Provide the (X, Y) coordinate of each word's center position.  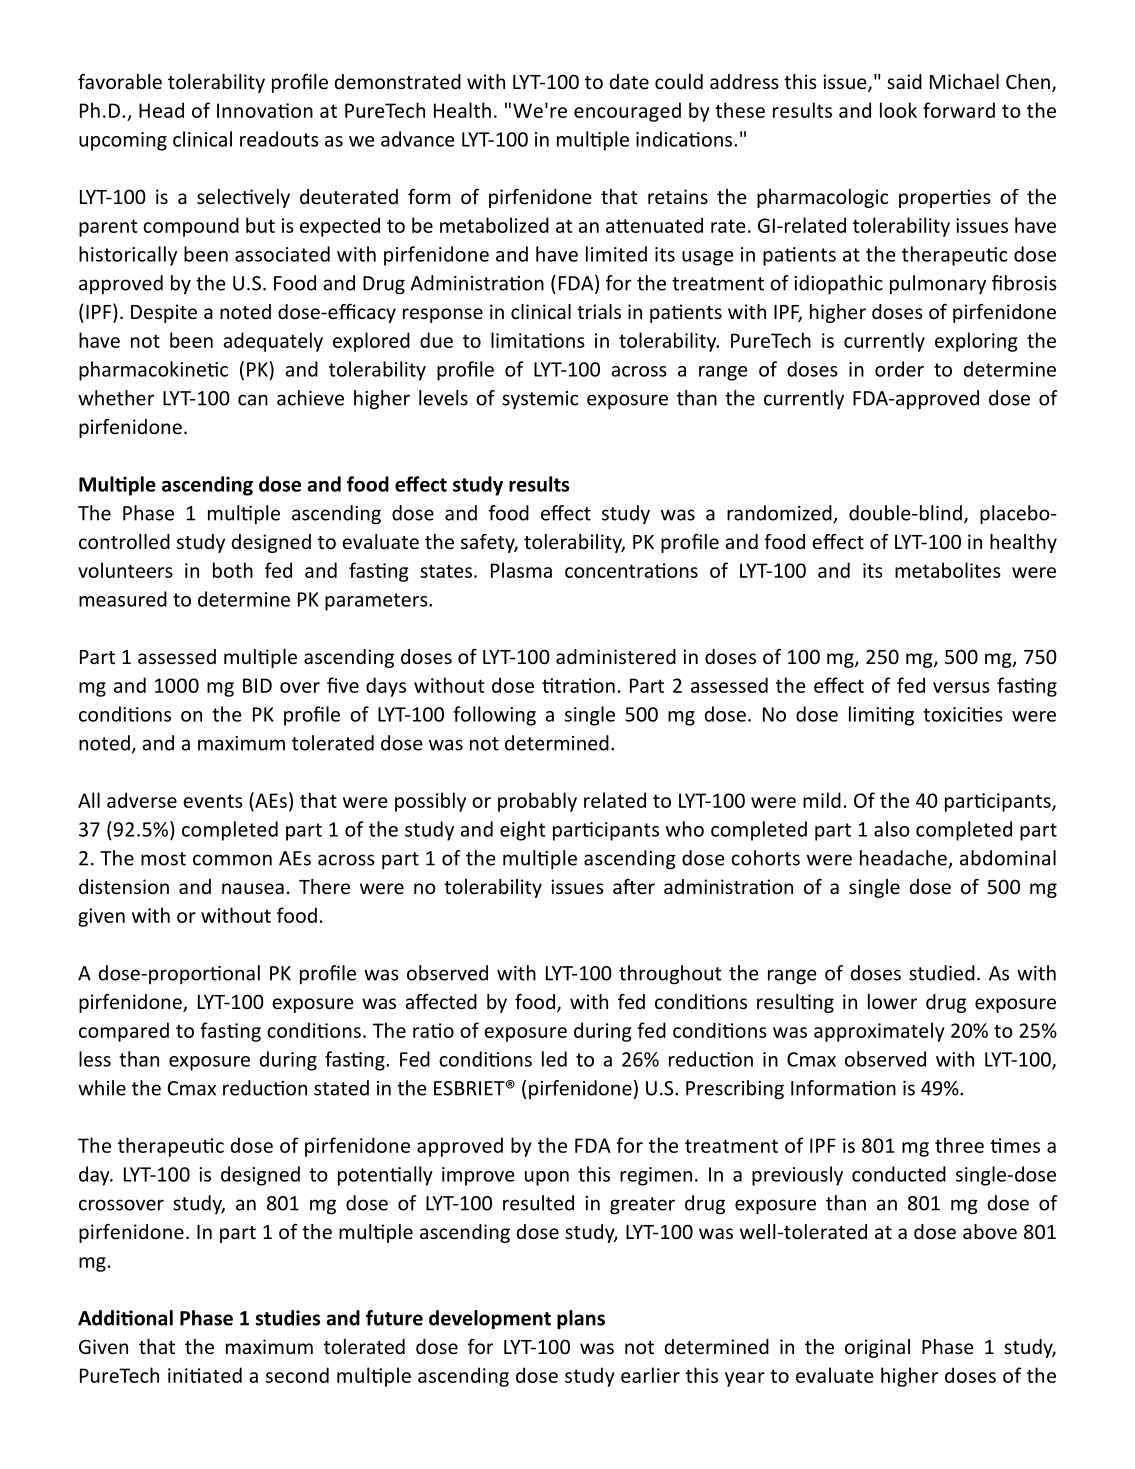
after (634, 886)
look (898, 110)
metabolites (948, 570)
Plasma (521, 570)
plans (581, 1319)
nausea (253, 888)
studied (942, 973)
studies (288, 1318)
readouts (279, 139)
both (233, 570)
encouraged (627, 112)
